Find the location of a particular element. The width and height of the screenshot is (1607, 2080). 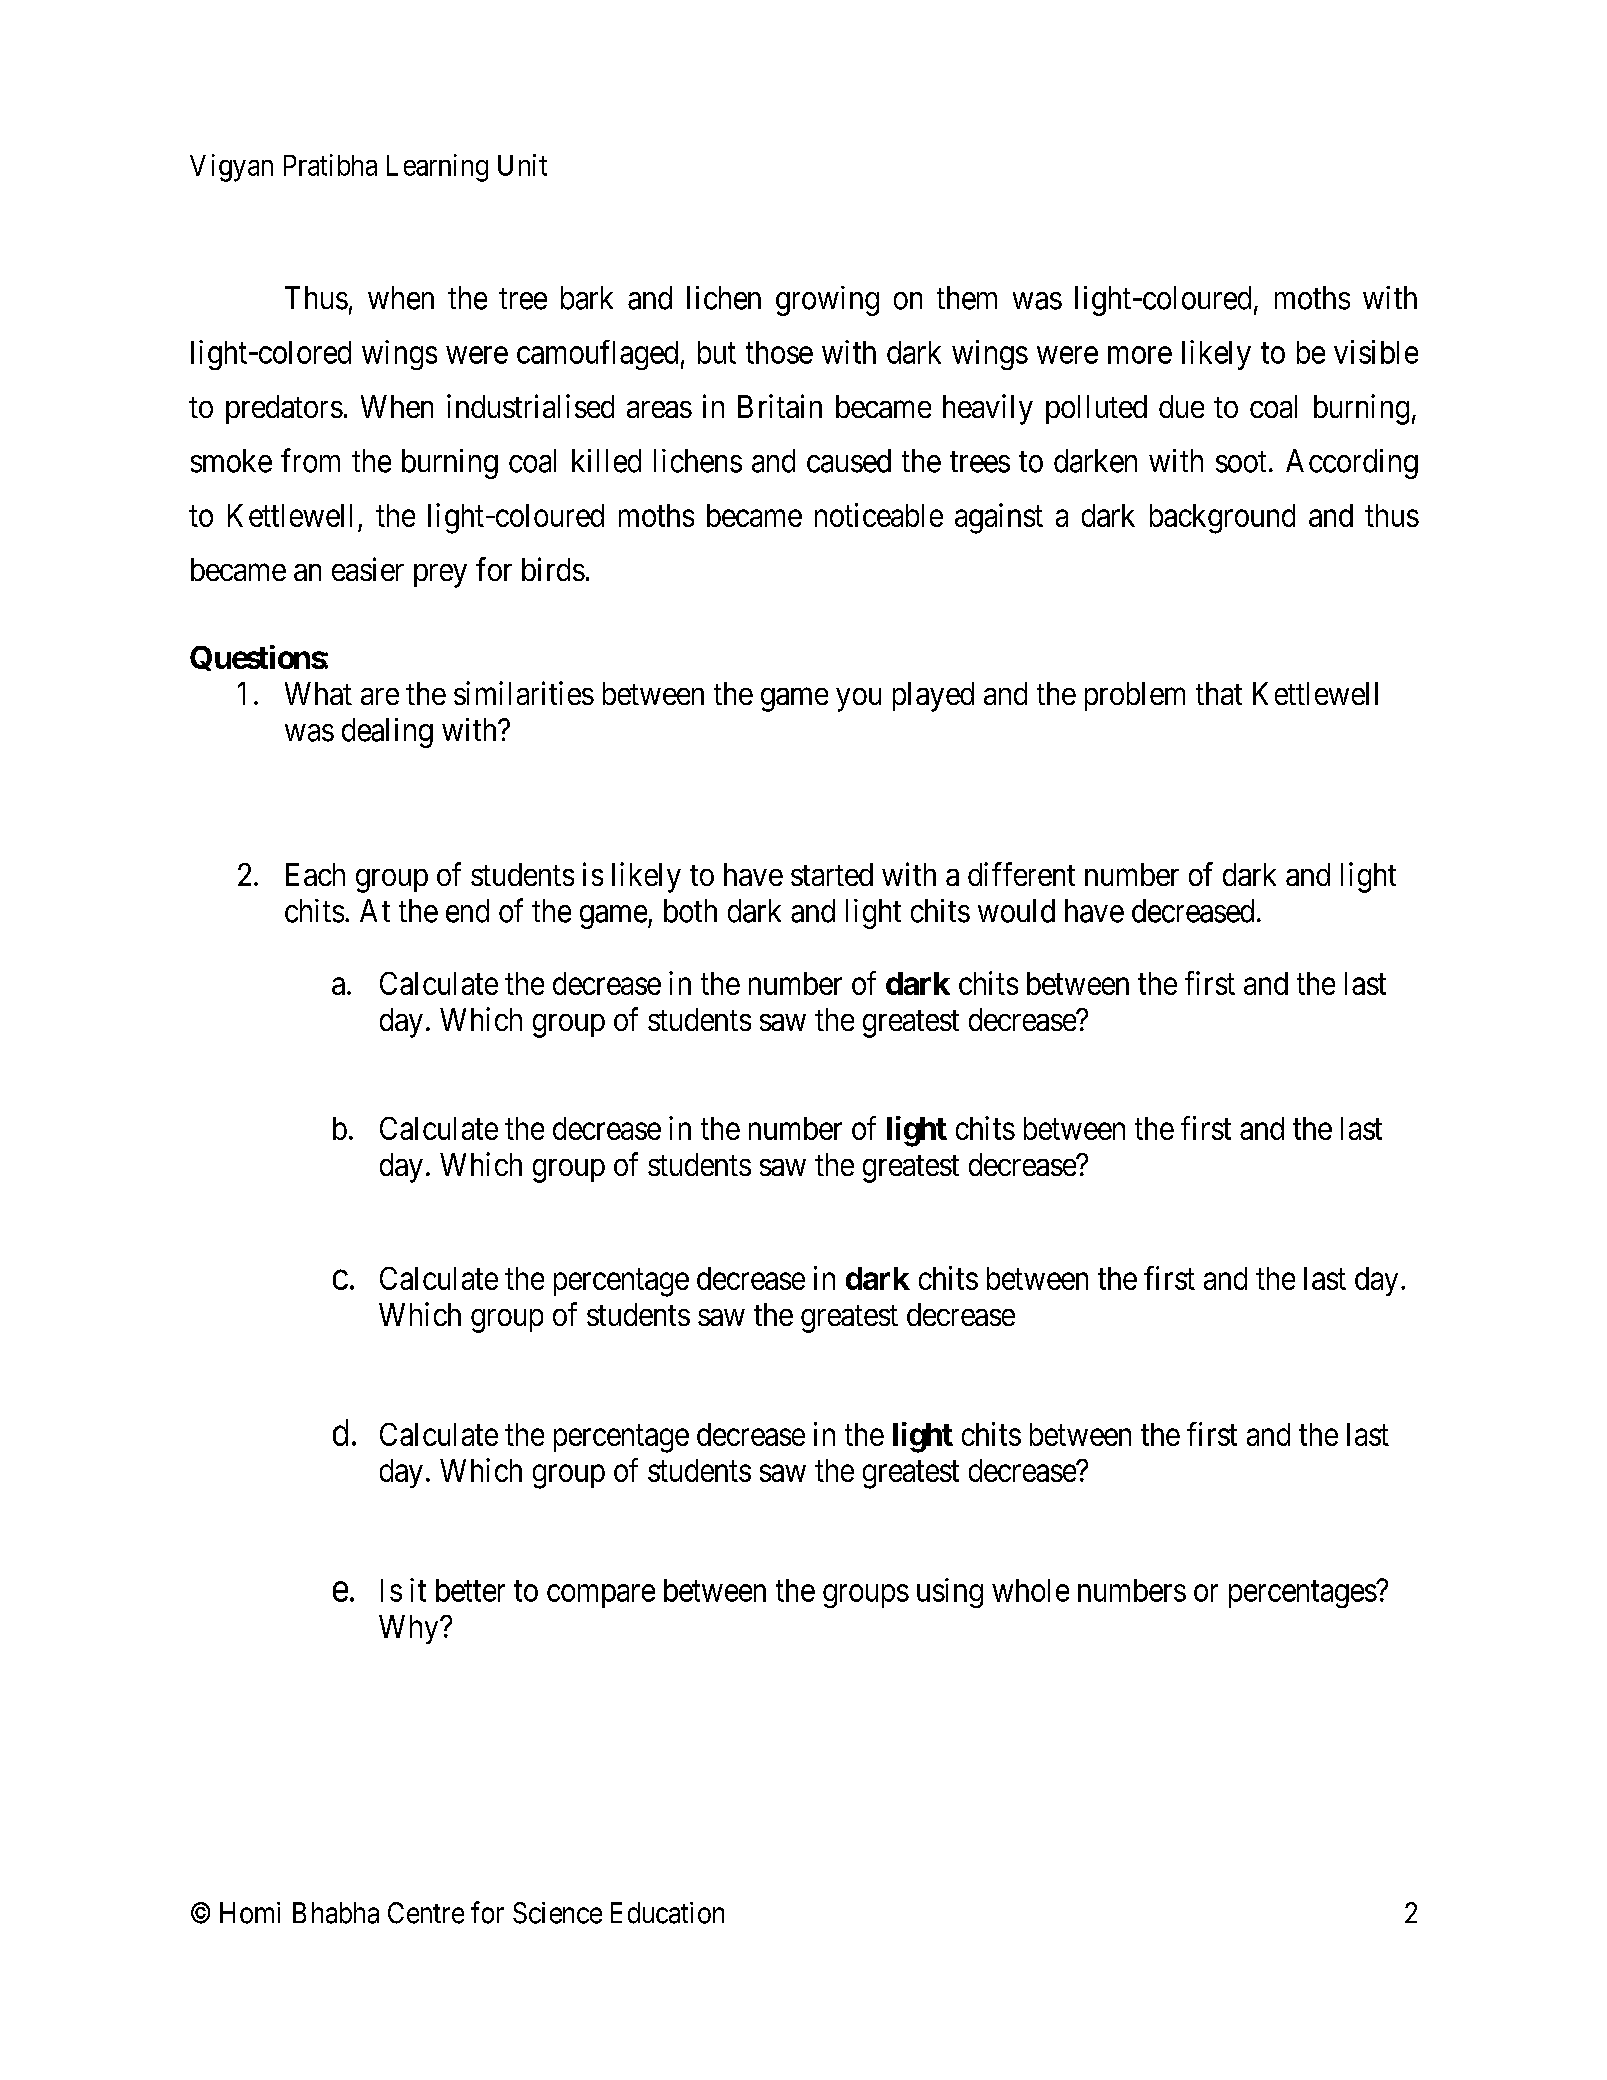

Learning is located at coordinates (437, 168).
